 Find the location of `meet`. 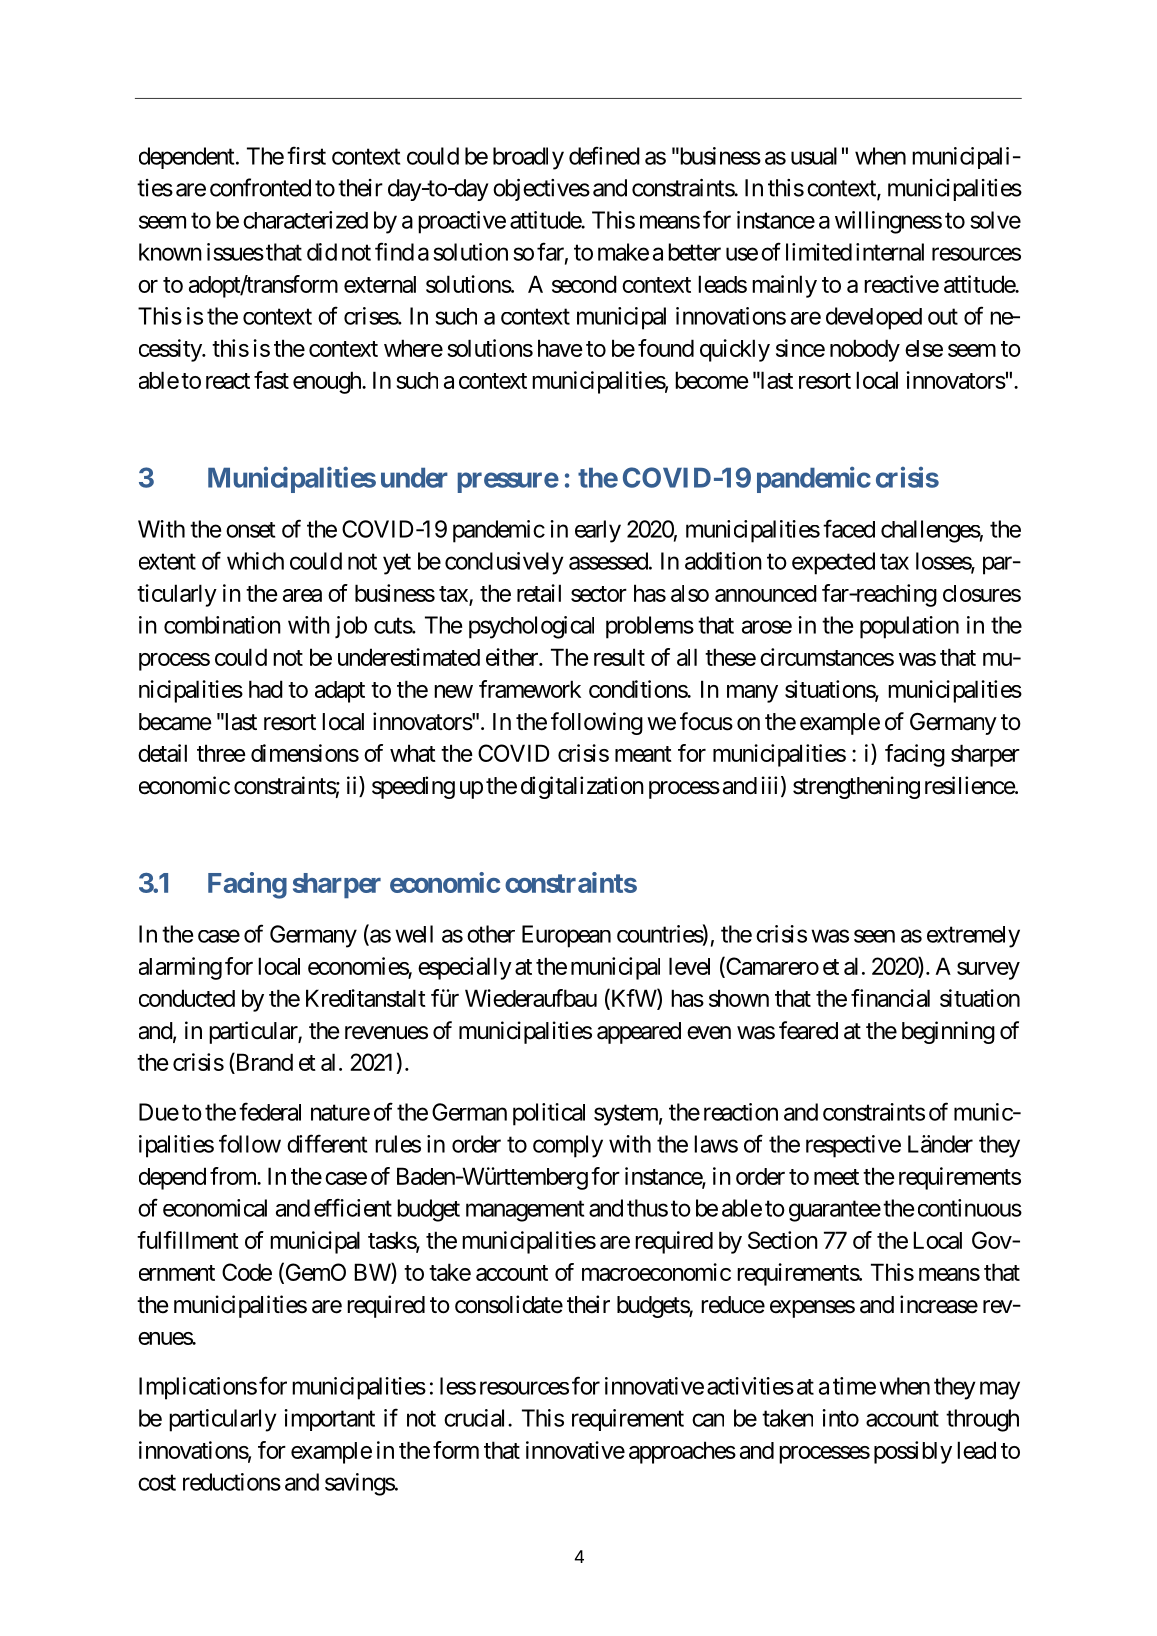

meet is located at coordinates (836, 1177).
